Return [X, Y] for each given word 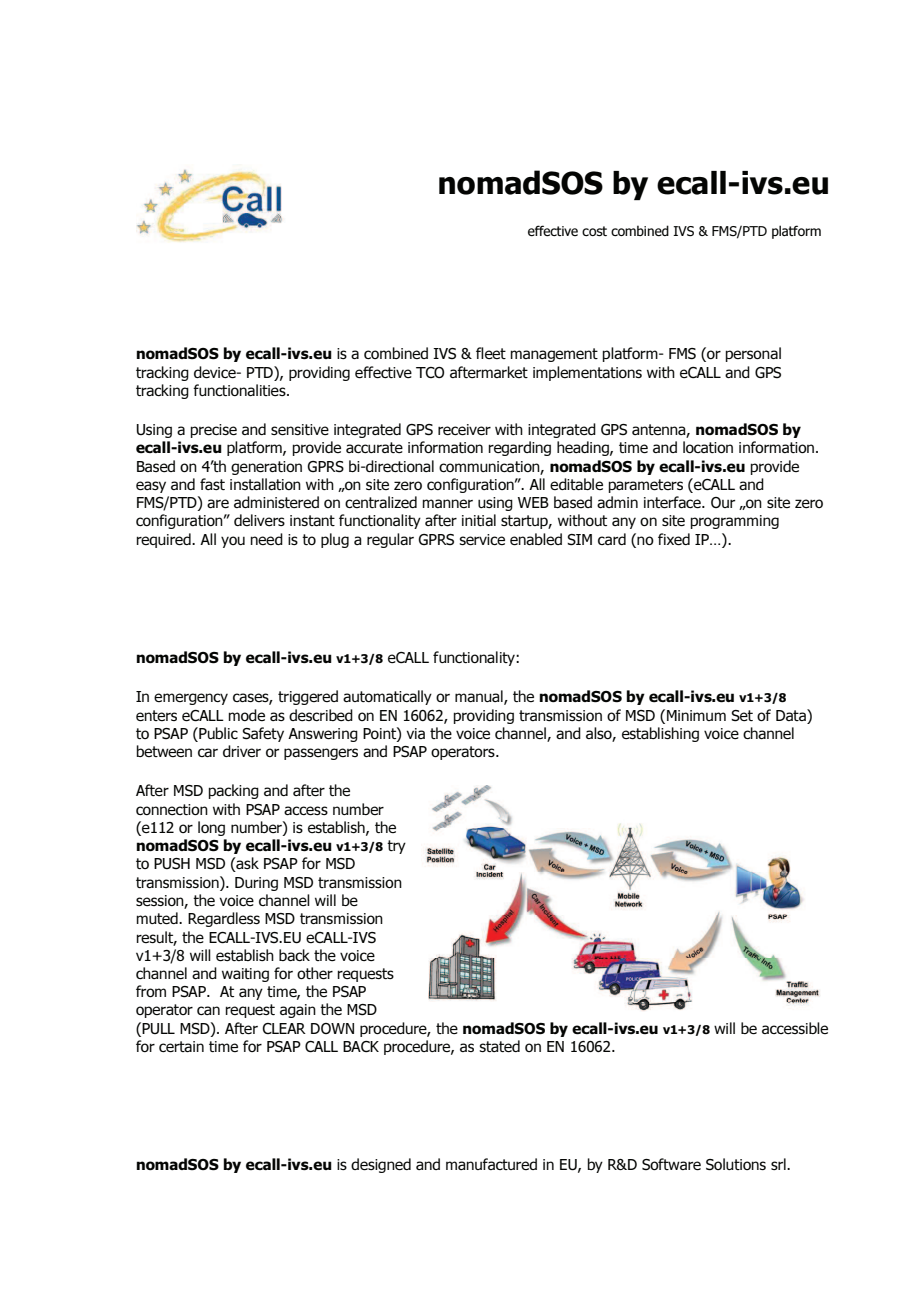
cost [594, 231]
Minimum [696, 715]
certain [181, 1047]
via [415, 733]
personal [753, 354]
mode [247, 715]
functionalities [240, 390]
